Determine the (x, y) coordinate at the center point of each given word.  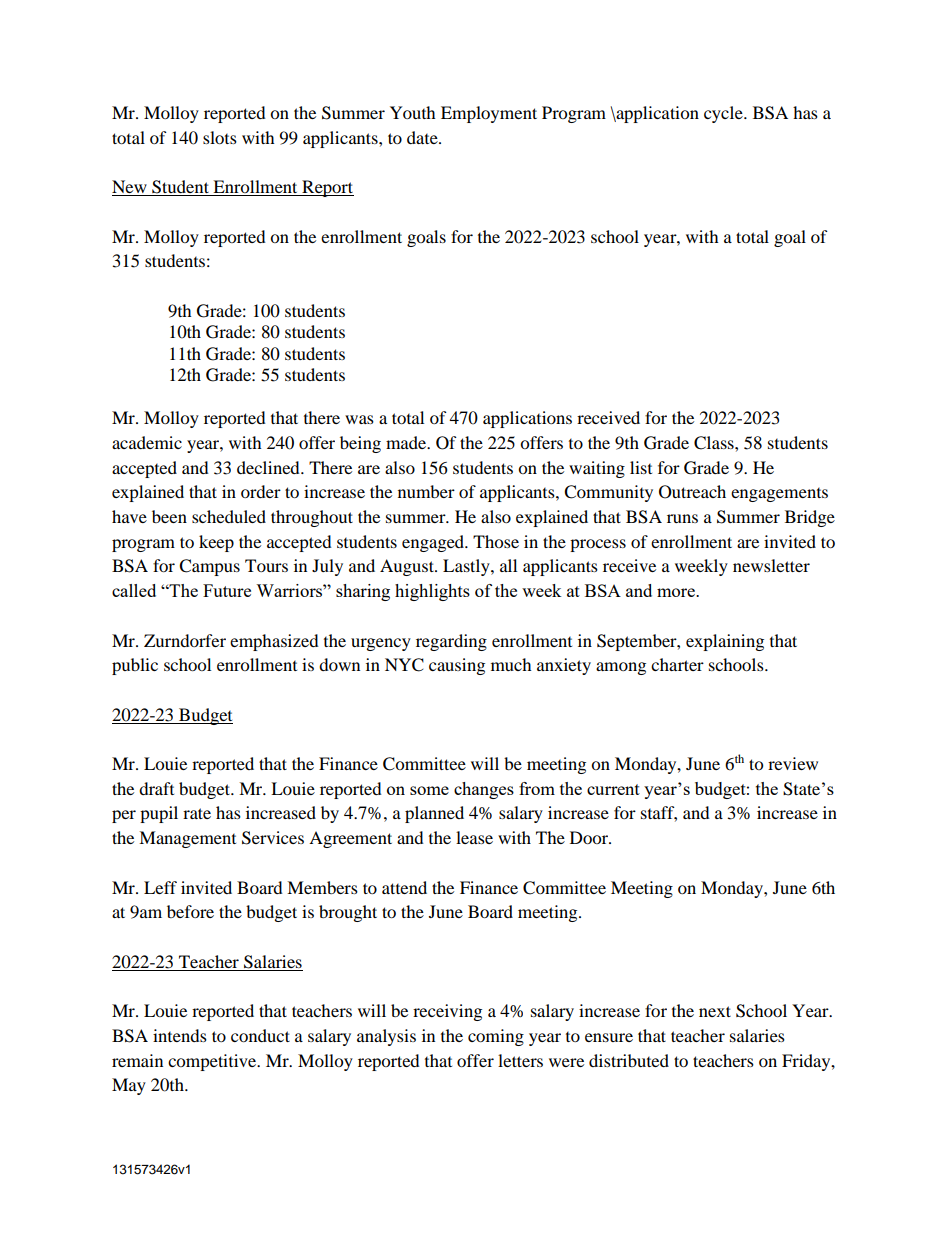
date (423, 137)
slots (220, 137)
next (715, 1011)
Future (227, 590)
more (677, 592)
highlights (432, 592)
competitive (213, 1062)
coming (496, 1037)
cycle (724, 114)
